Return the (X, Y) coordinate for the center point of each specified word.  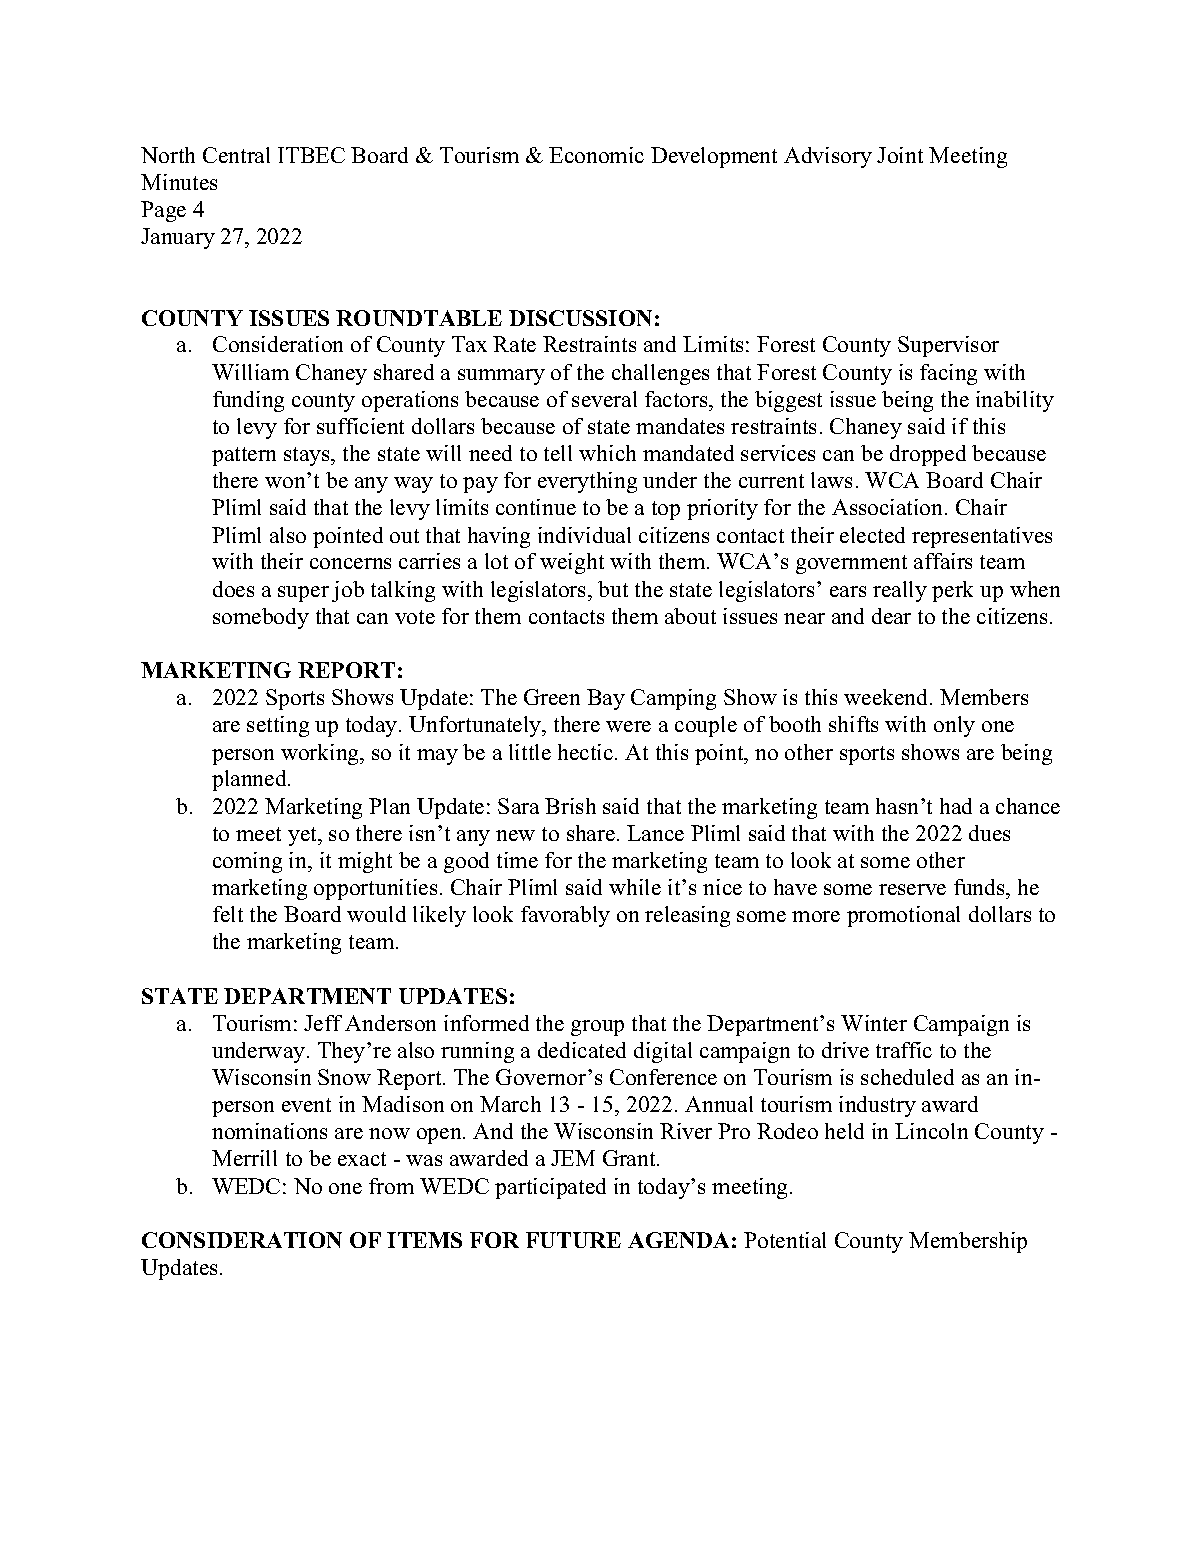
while (635, 887)
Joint (900, 155)
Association (889, 507)
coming (247, 862)
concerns (350, 563)
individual (584, 535)
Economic (596, 155)
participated (550, 1188)
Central (236, 155)
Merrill (244, 1158)
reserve (912, 889)
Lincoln (931, 1131)
